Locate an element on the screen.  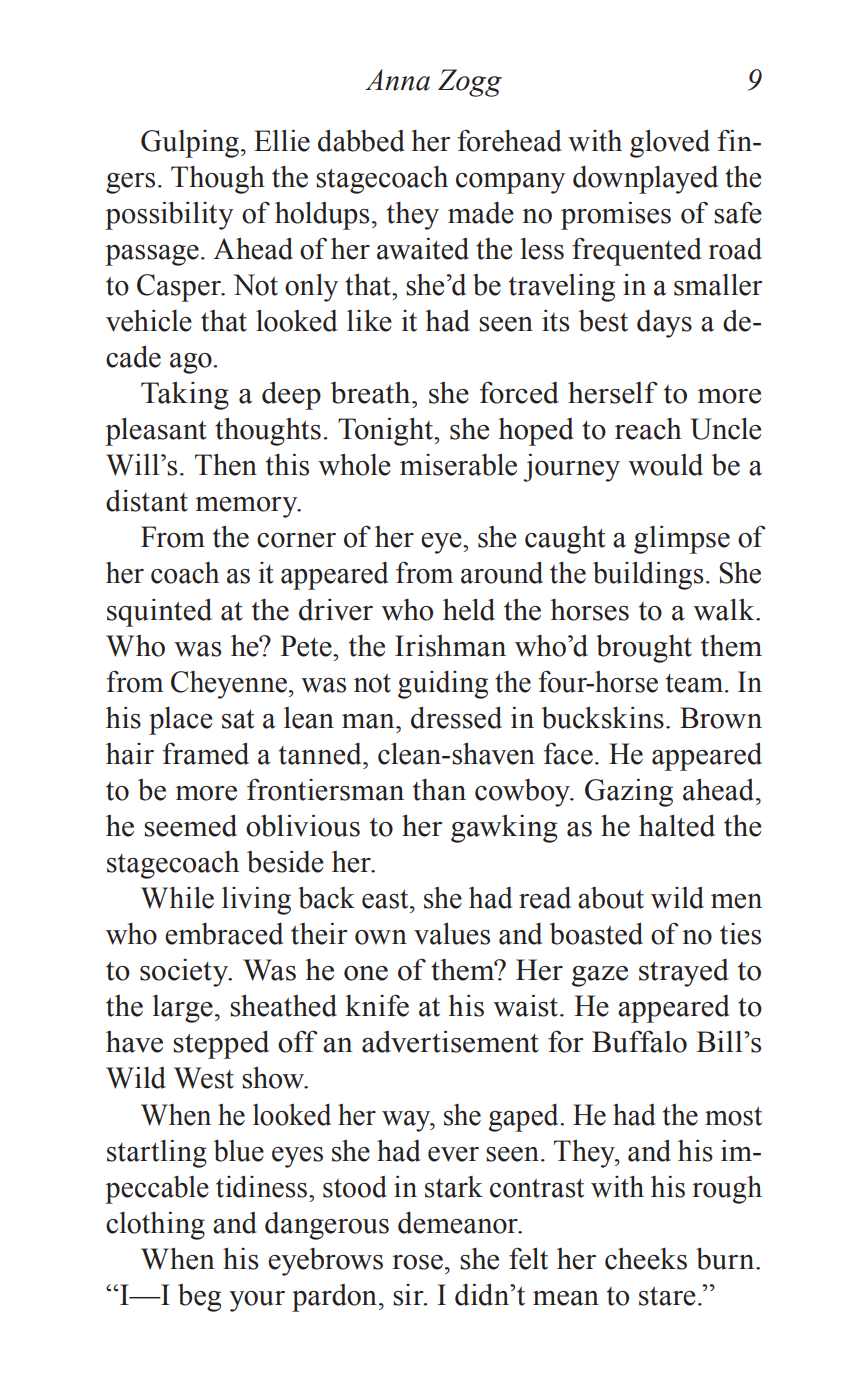
Anna is located at coordinates (397, 80).
